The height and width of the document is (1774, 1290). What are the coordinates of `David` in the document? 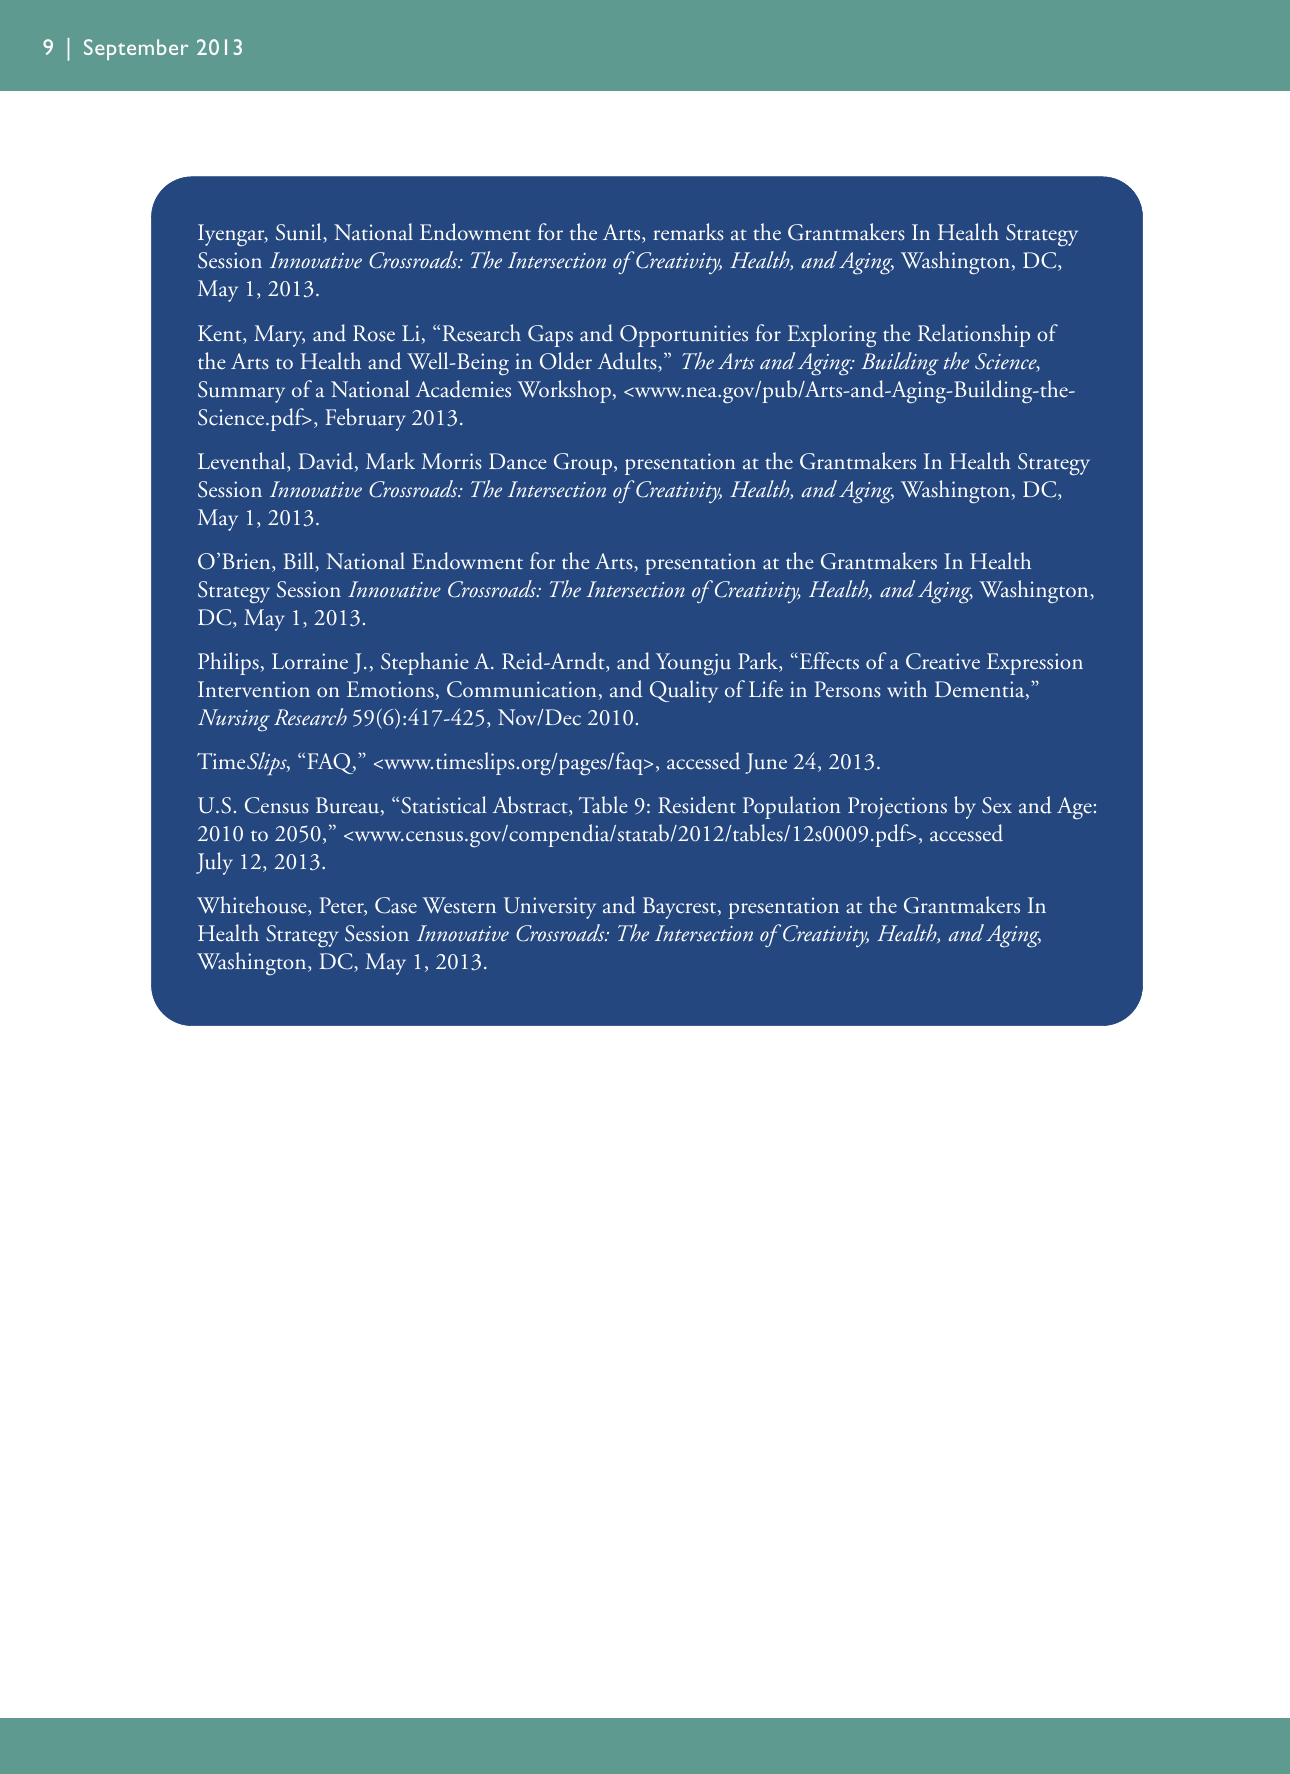 It's located at (327, 462).
